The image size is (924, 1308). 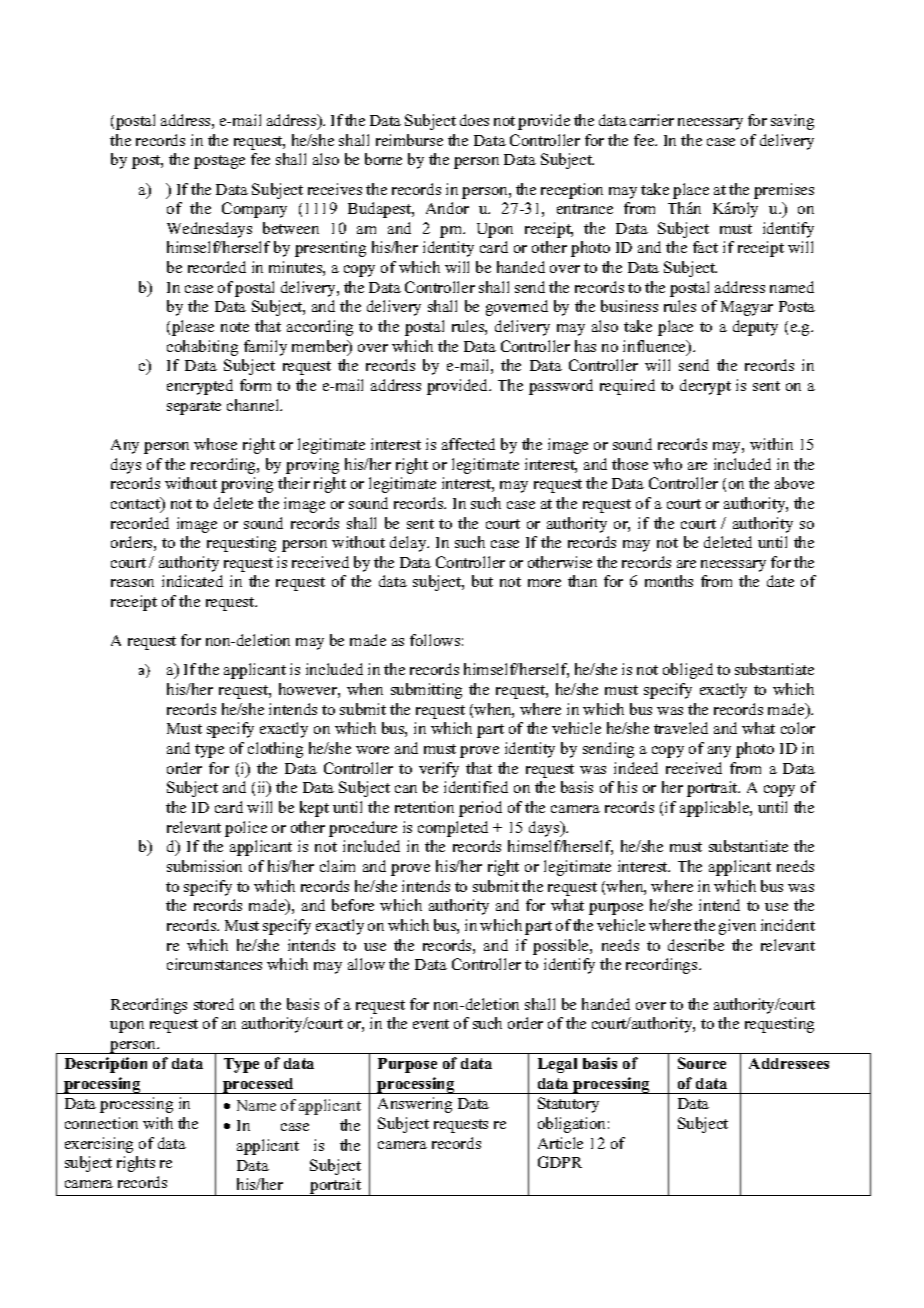 What do you see at coordinates (246, 829) in the document?
I see `police` at bounding box center [246, 829].
